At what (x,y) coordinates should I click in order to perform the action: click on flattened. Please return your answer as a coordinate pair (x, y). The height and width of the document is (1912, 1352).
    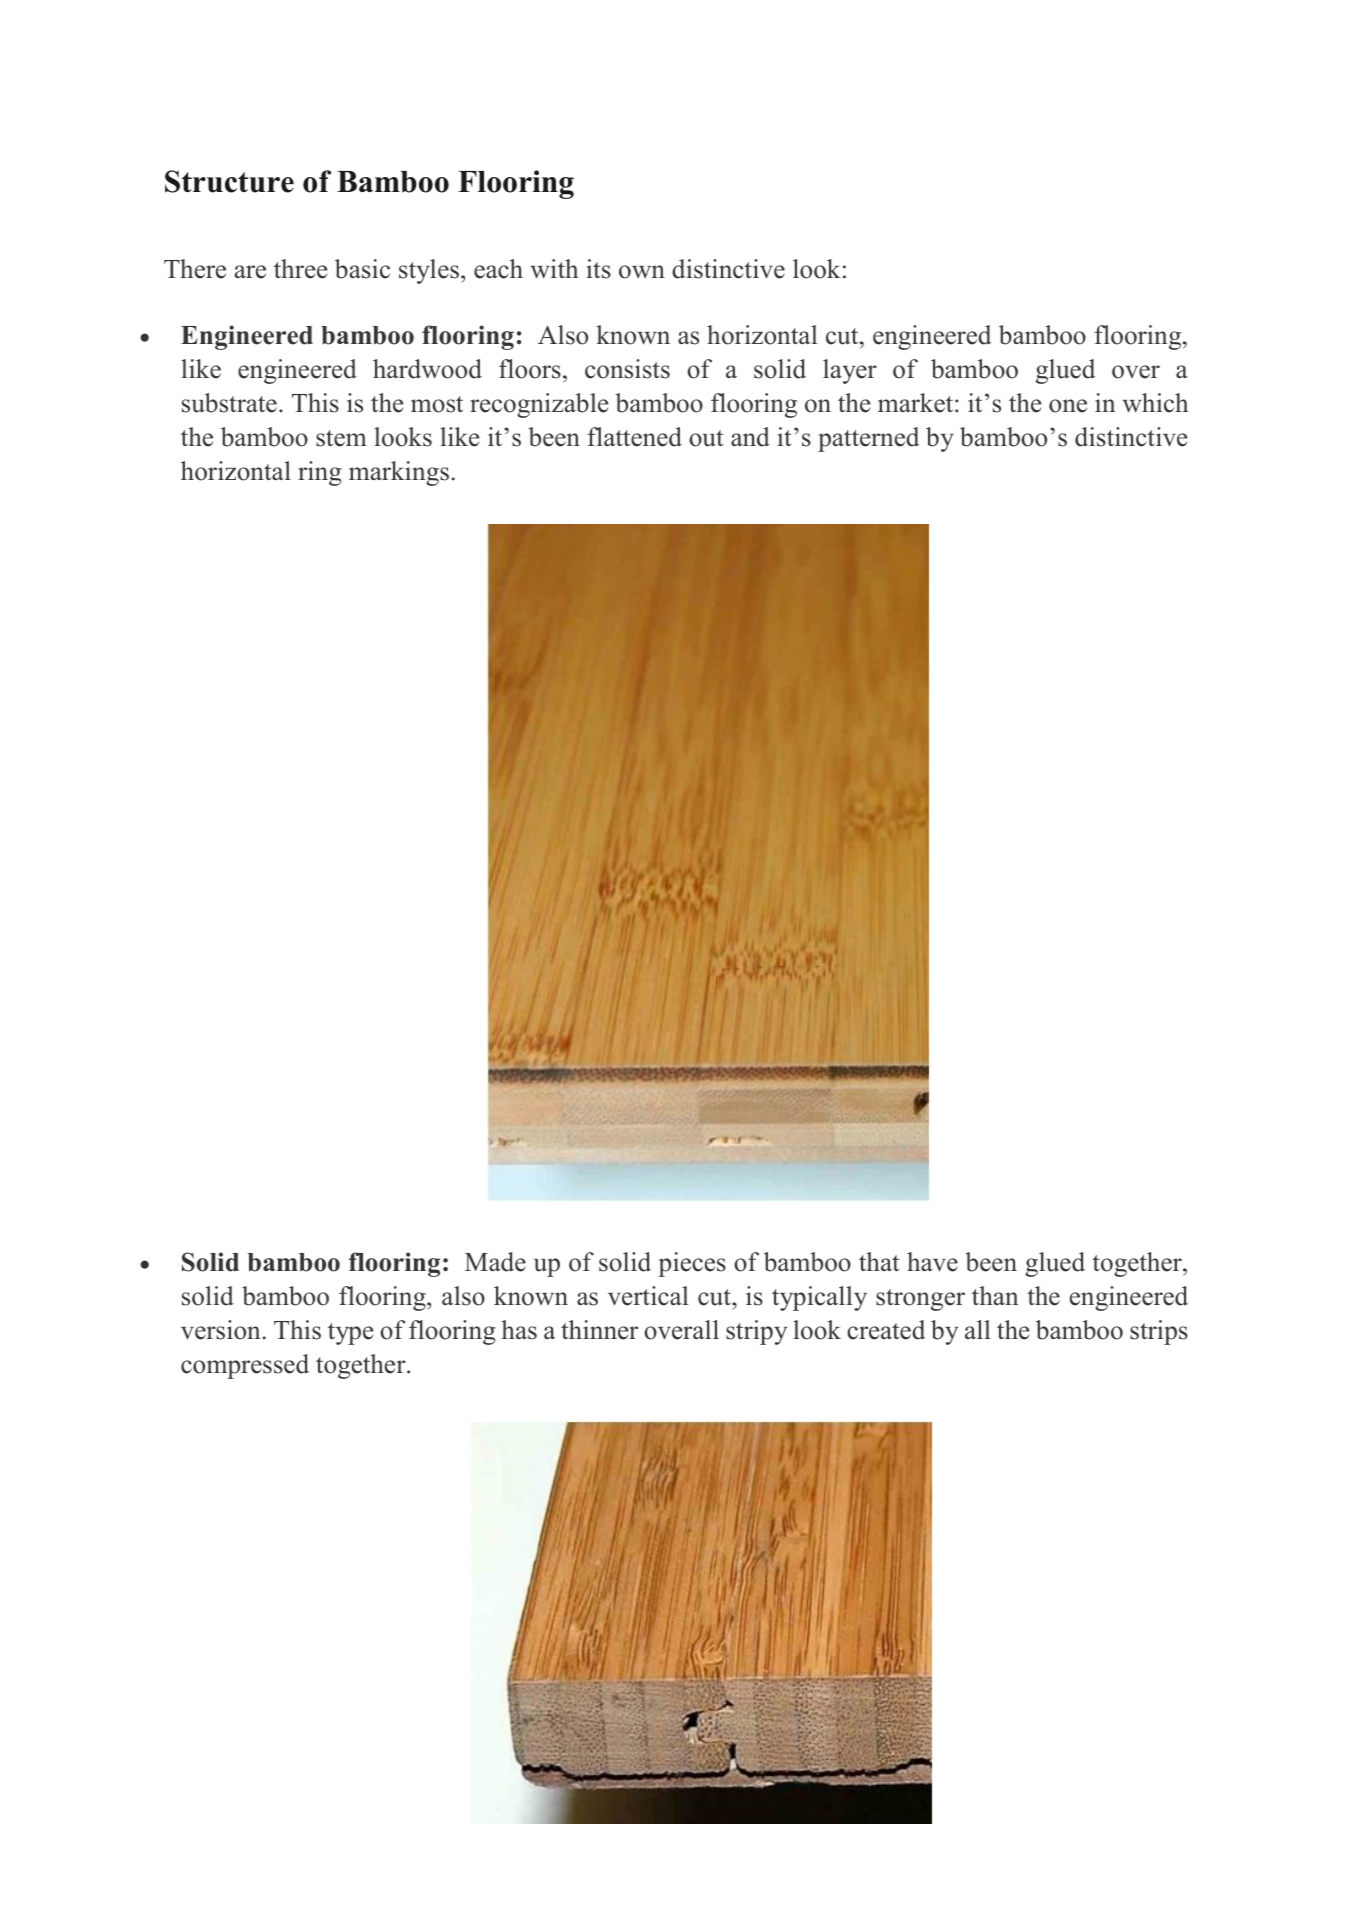
    Looking at the image, I should click on (634, 437).
